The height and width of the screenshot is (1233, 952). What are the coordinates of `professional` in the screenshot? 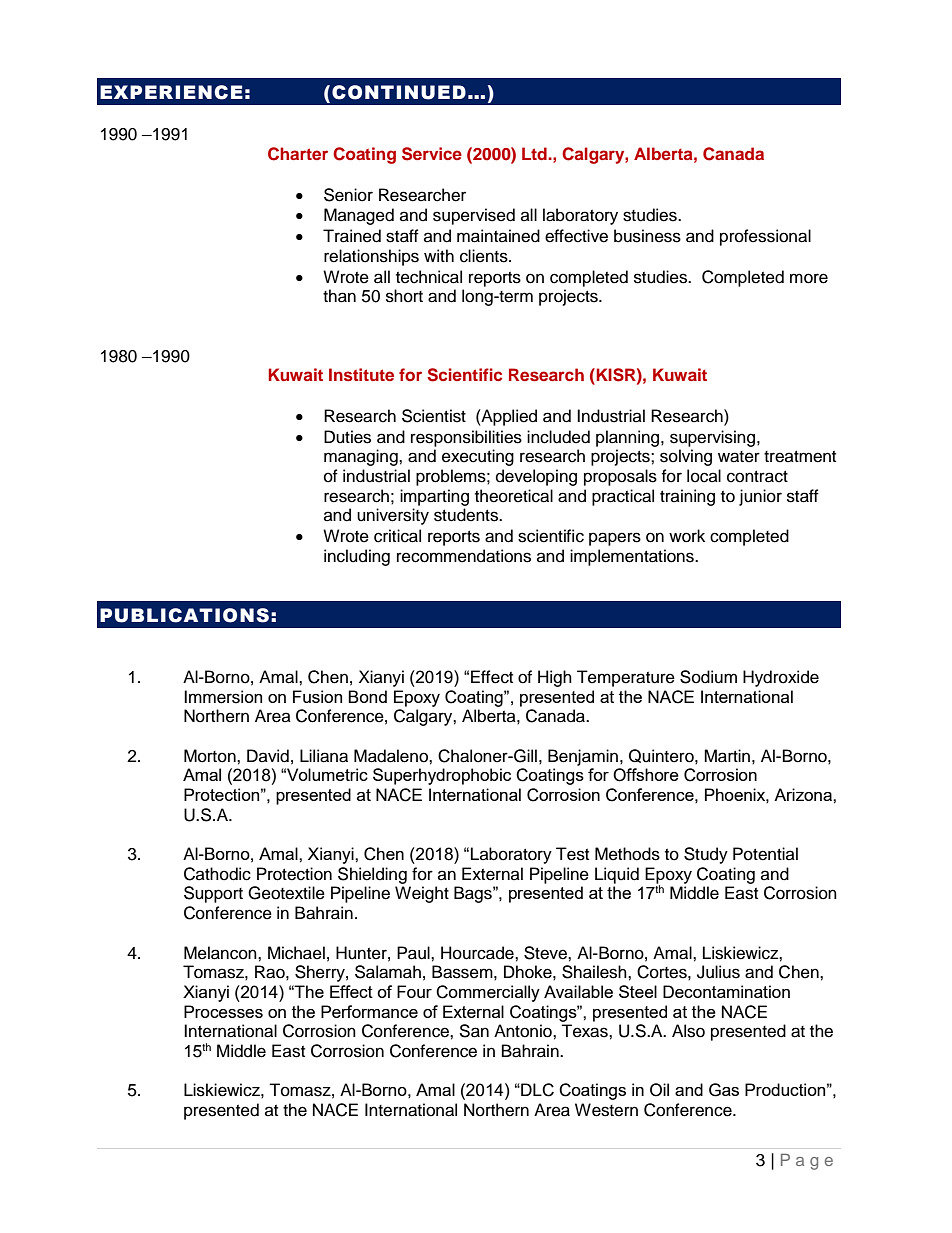 It's located at (765, 237).
